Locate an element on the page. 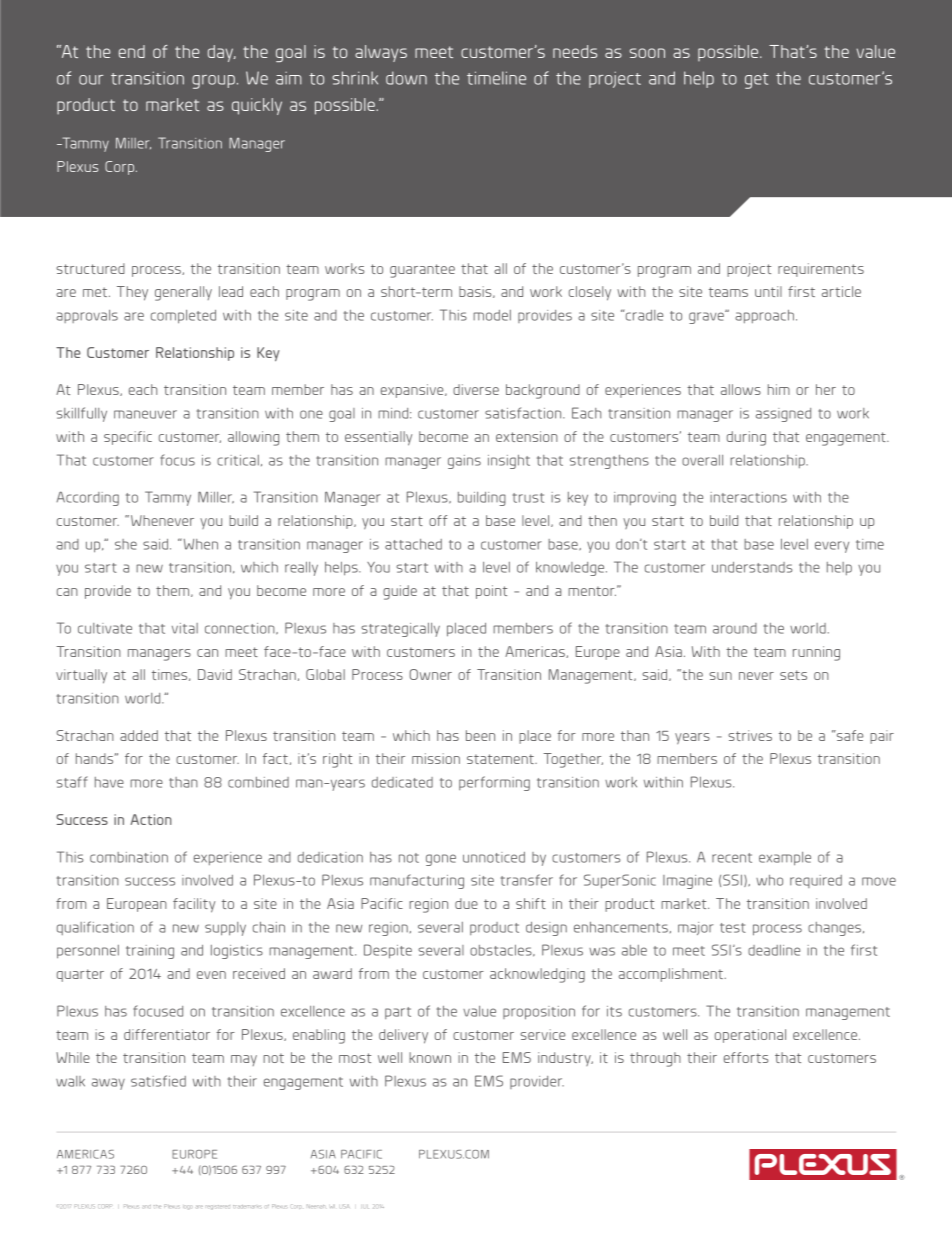 This document has width=952, height=1233. facility is located at coordinates (194, 905).
